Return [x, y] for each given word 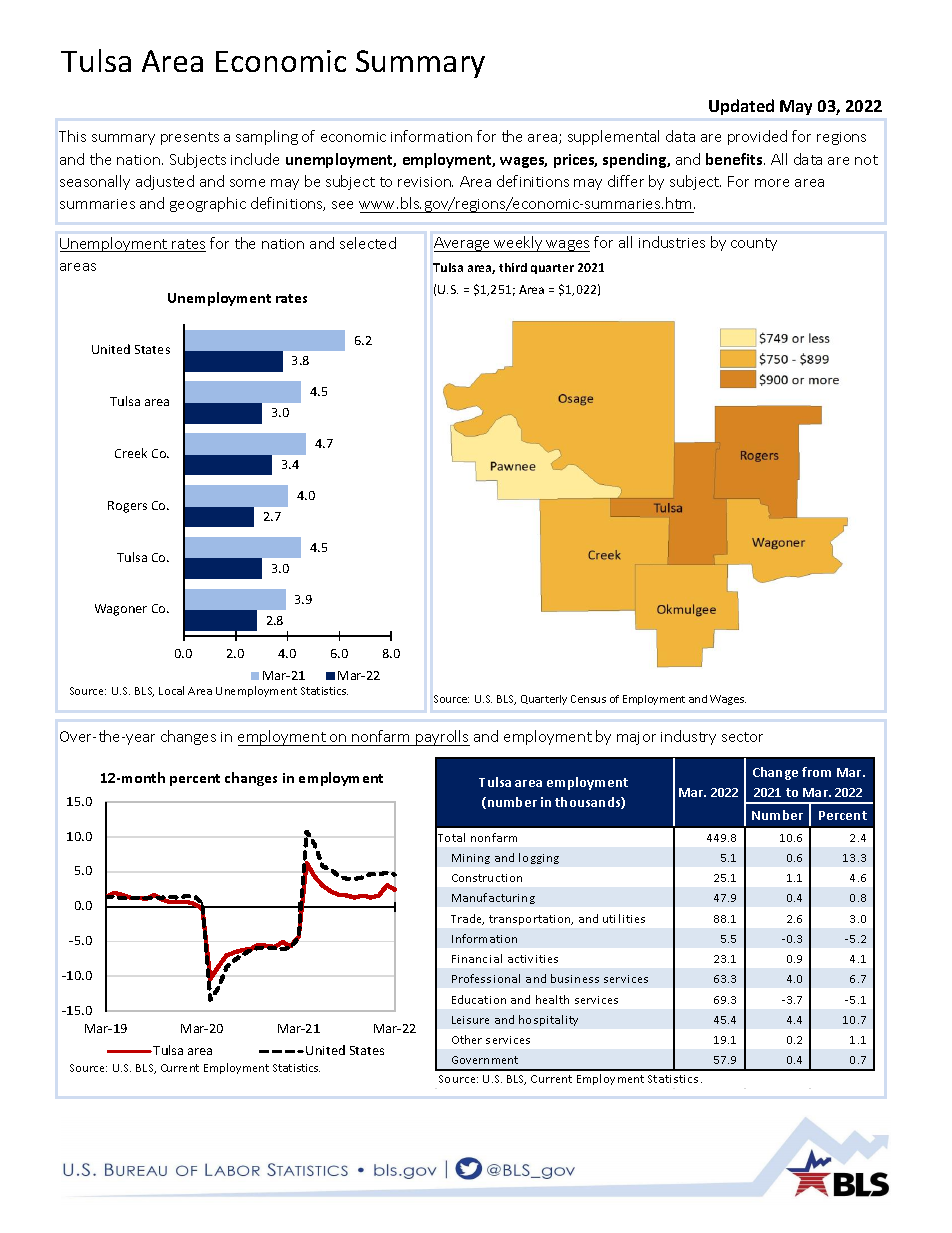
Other [467, 1039]
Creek [131, 453]
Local [171, 690]
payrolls [442, 738]
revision [425, 182]
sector [742, 737]
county [754, 244]
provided [757, 137]
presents [190, 138]
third [513, 267]
